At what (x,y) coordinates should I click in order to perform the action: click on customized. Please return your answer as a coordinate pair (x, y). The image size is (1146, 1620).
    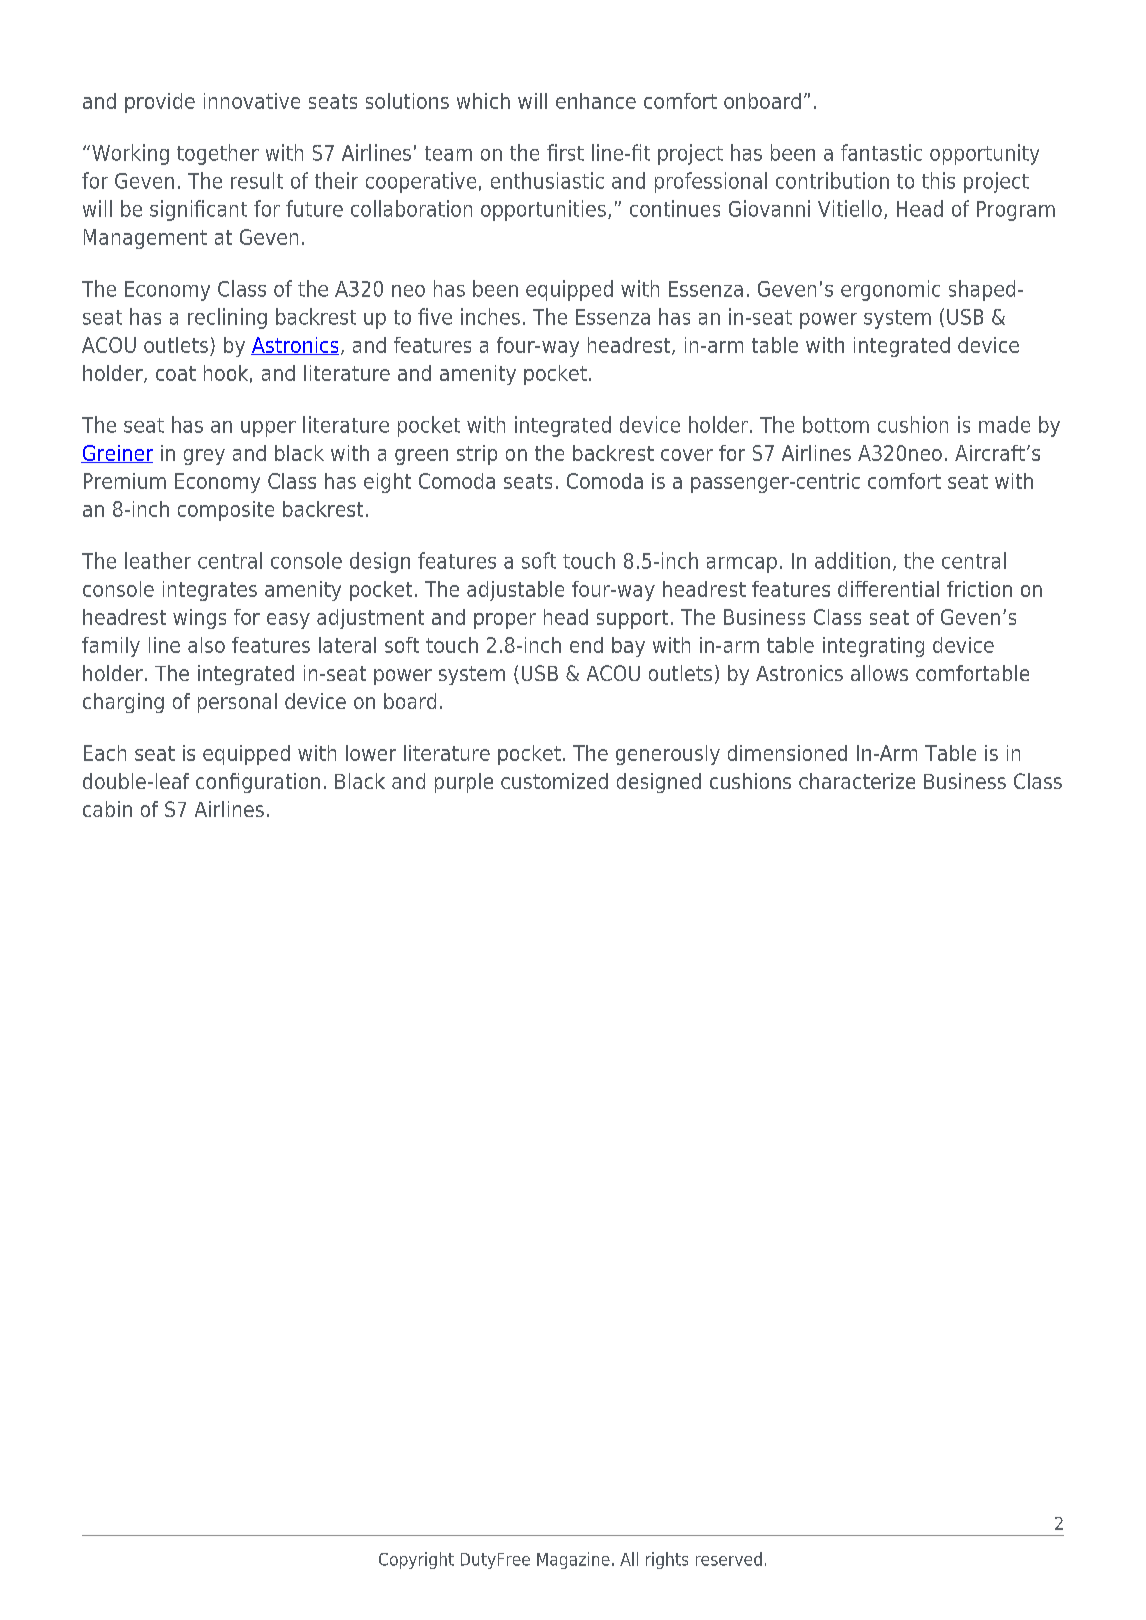
    Looking at the image, I should click on (554, 781).
